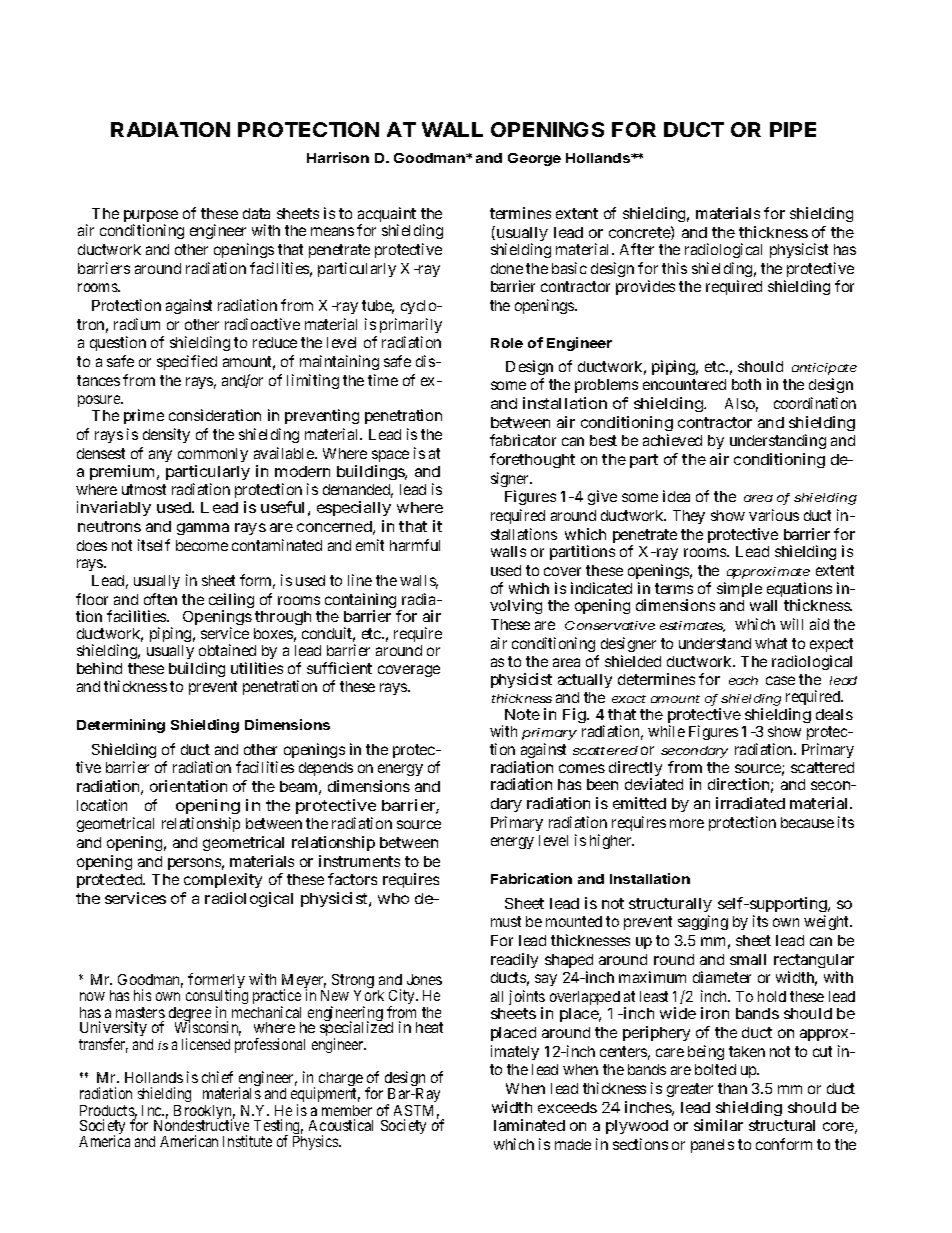 The height and width of the page is (1233, 952). What do you see at coordinates (534, 159) in the page?
I see `George` at bounding box center [534, 159].
